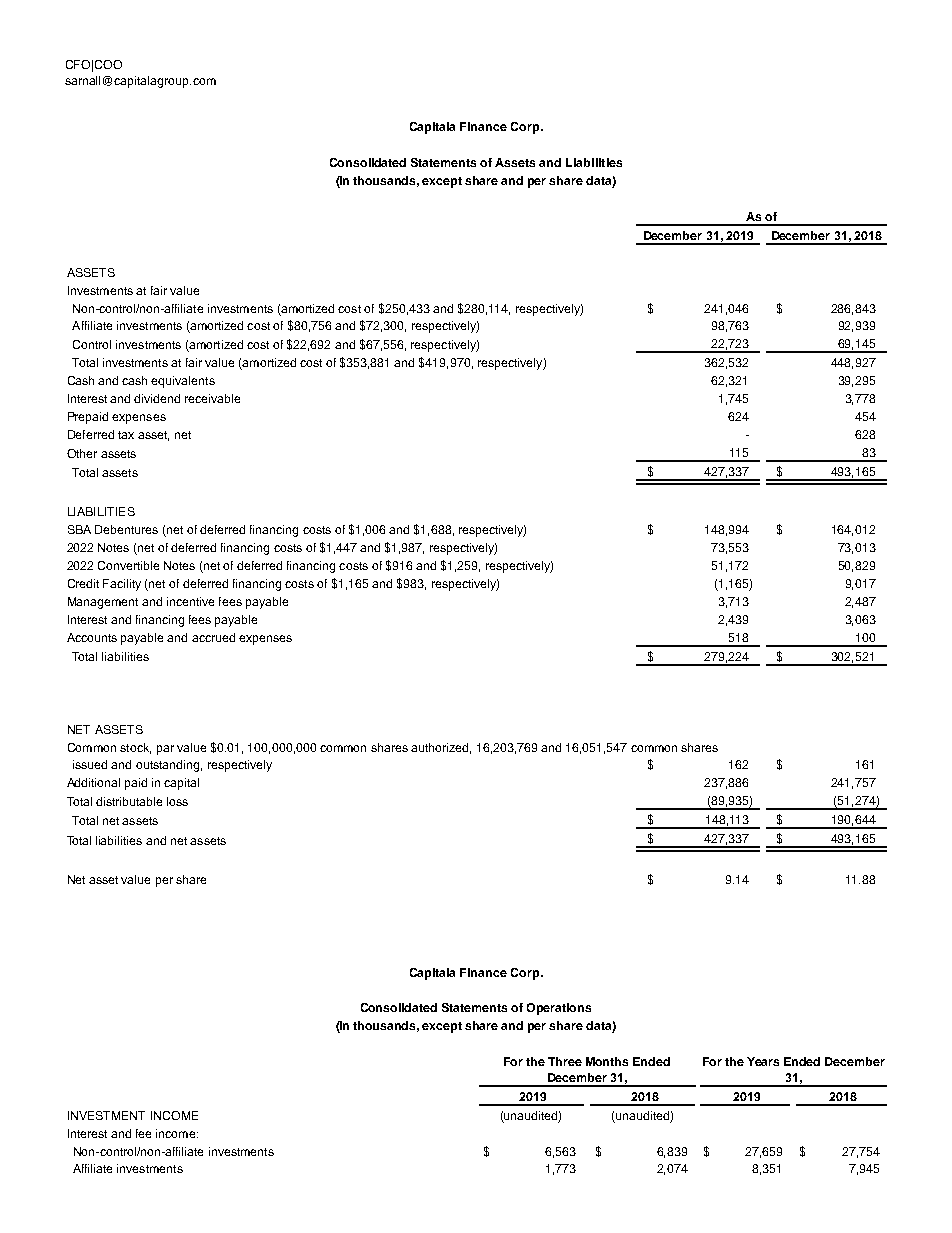 Image resolution: width=952 pixels, height=1233 pixels. I want to click on Debentures, so click(126, 529).
